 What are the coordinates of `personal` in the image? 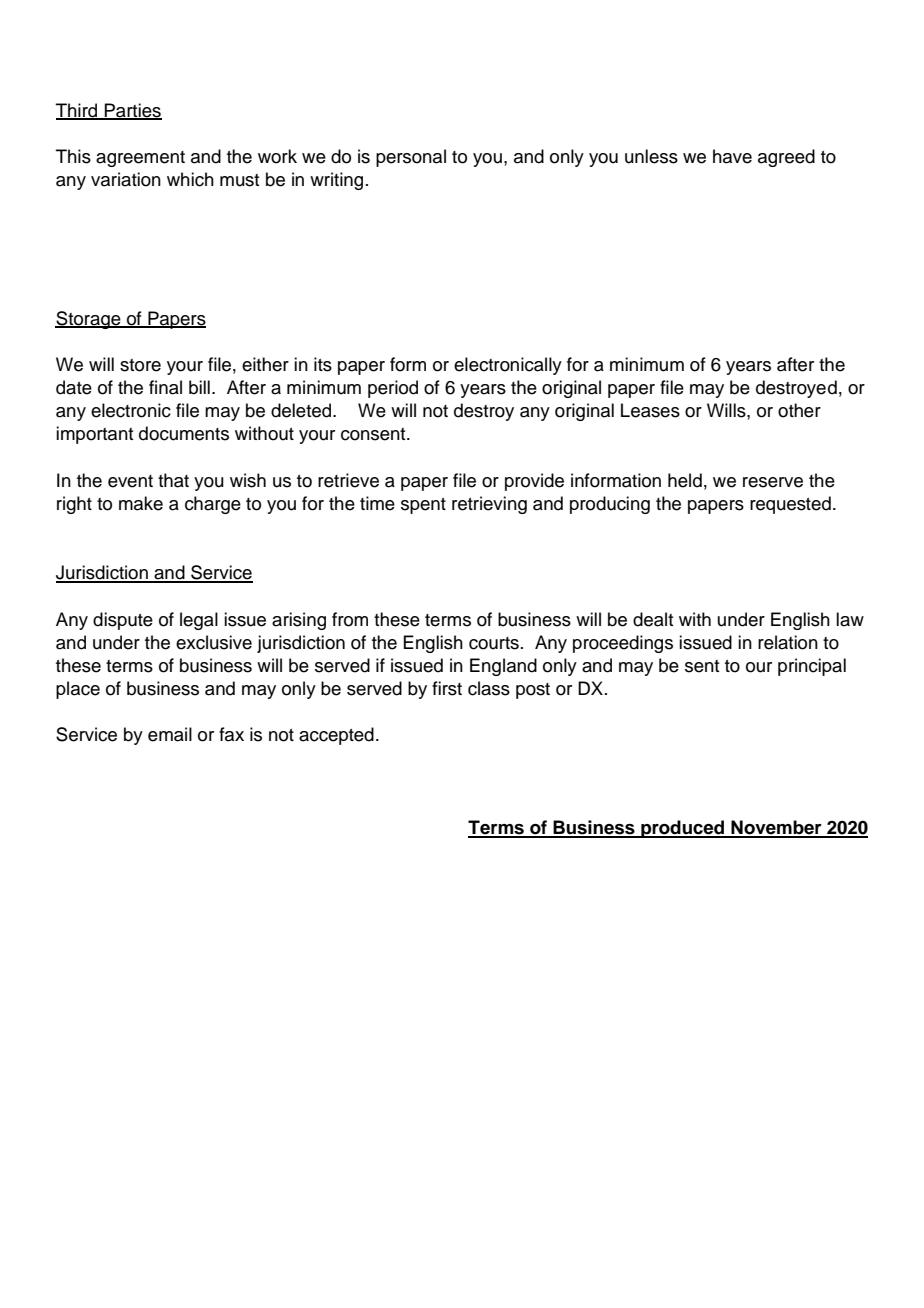 It's located at (411, 158).
